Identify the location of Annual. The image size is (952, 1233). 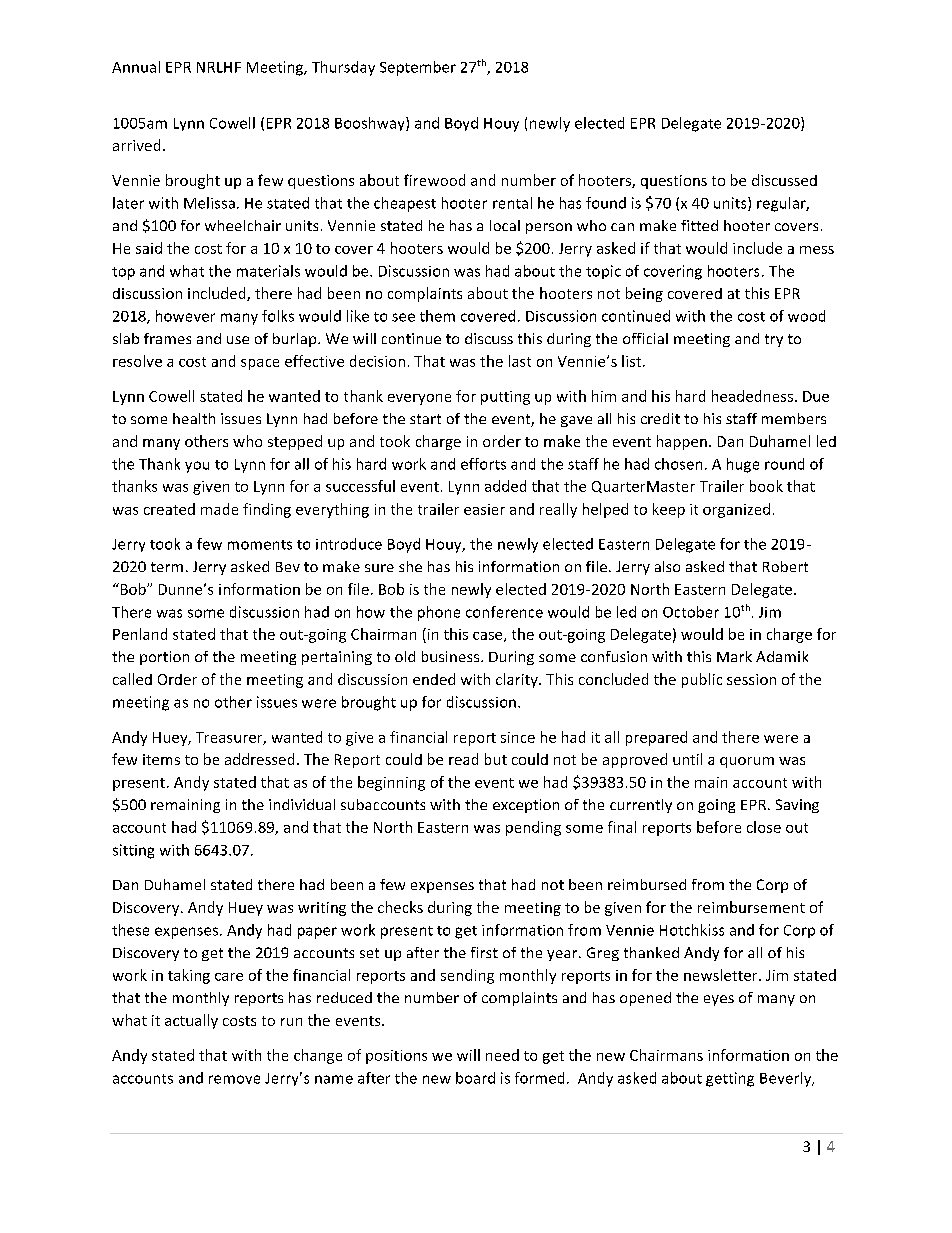
(136, 67).
